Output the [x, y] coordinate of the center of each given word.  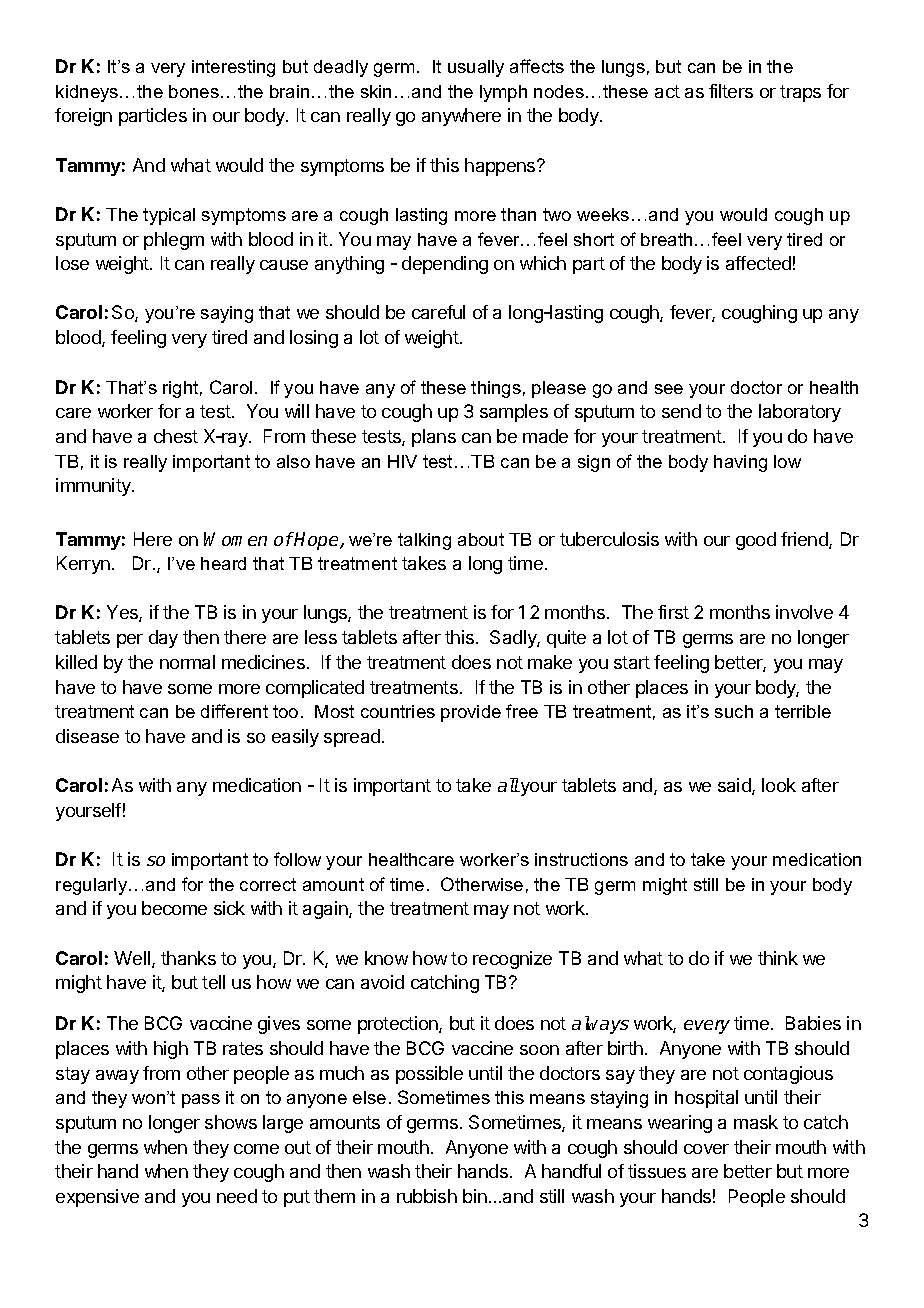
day [163, 639]
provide [471, 713]
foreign [83, 117]
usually [476, 68]
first [673, 612]
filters [731, 91]
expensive [97, 1198]
